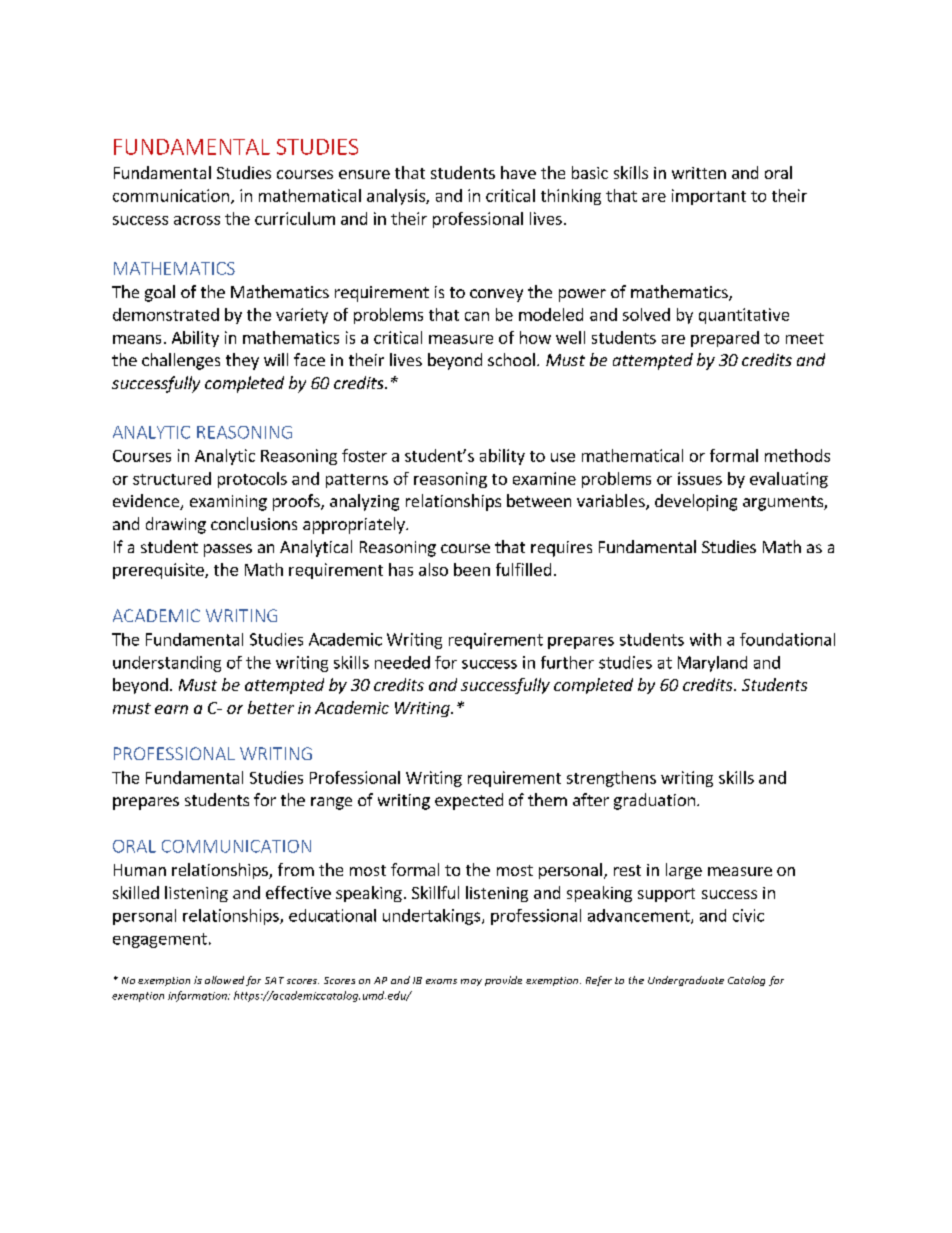  Describe the element at coordinates (725, 339) in the screenshot. I see `prepared` at that location.
